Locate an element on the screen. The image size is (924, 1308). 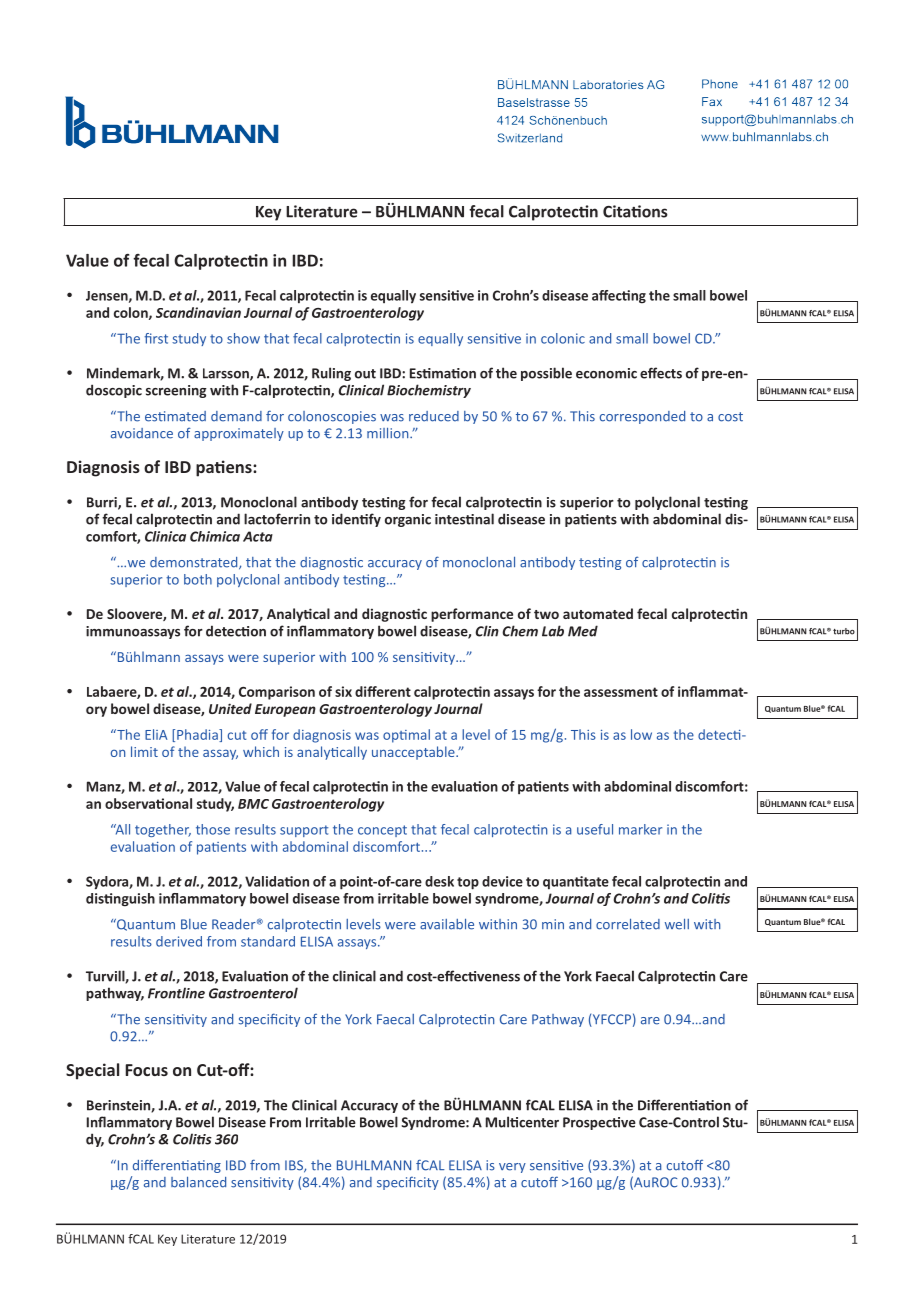
turbo is located at coordinates (844, 631).
